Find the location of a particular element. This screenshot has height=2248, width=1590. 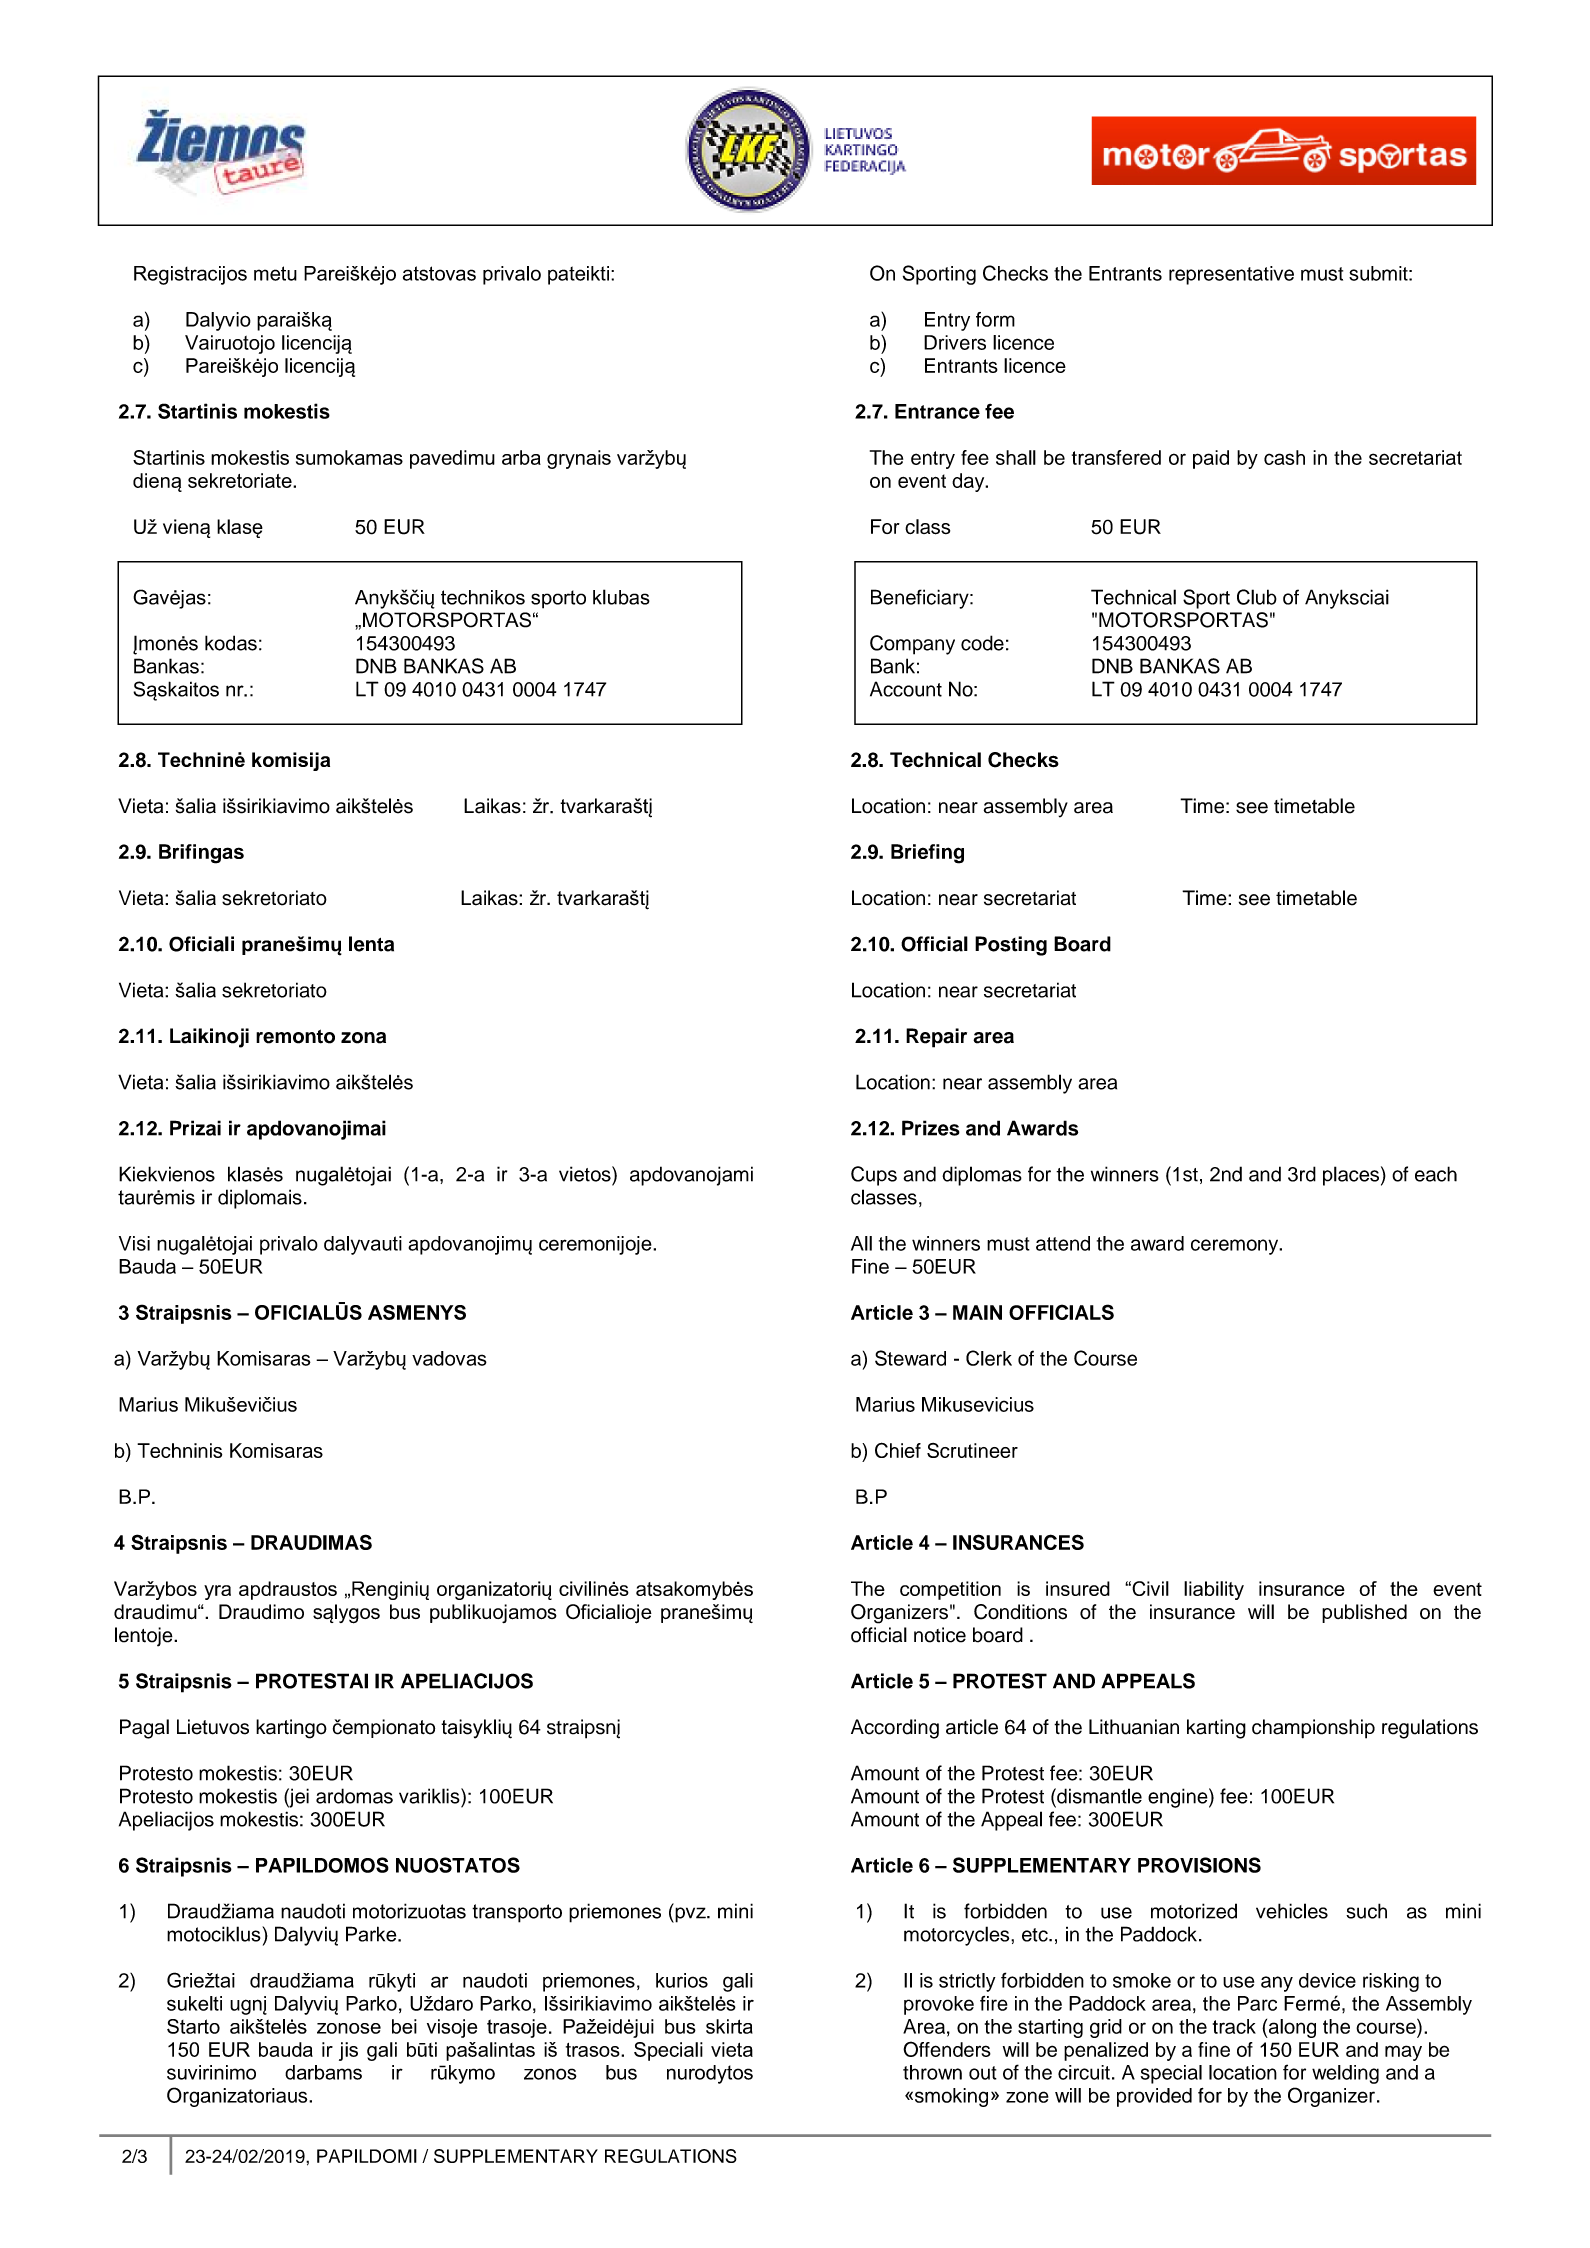

representative is located at coordinates (1231, 275).
